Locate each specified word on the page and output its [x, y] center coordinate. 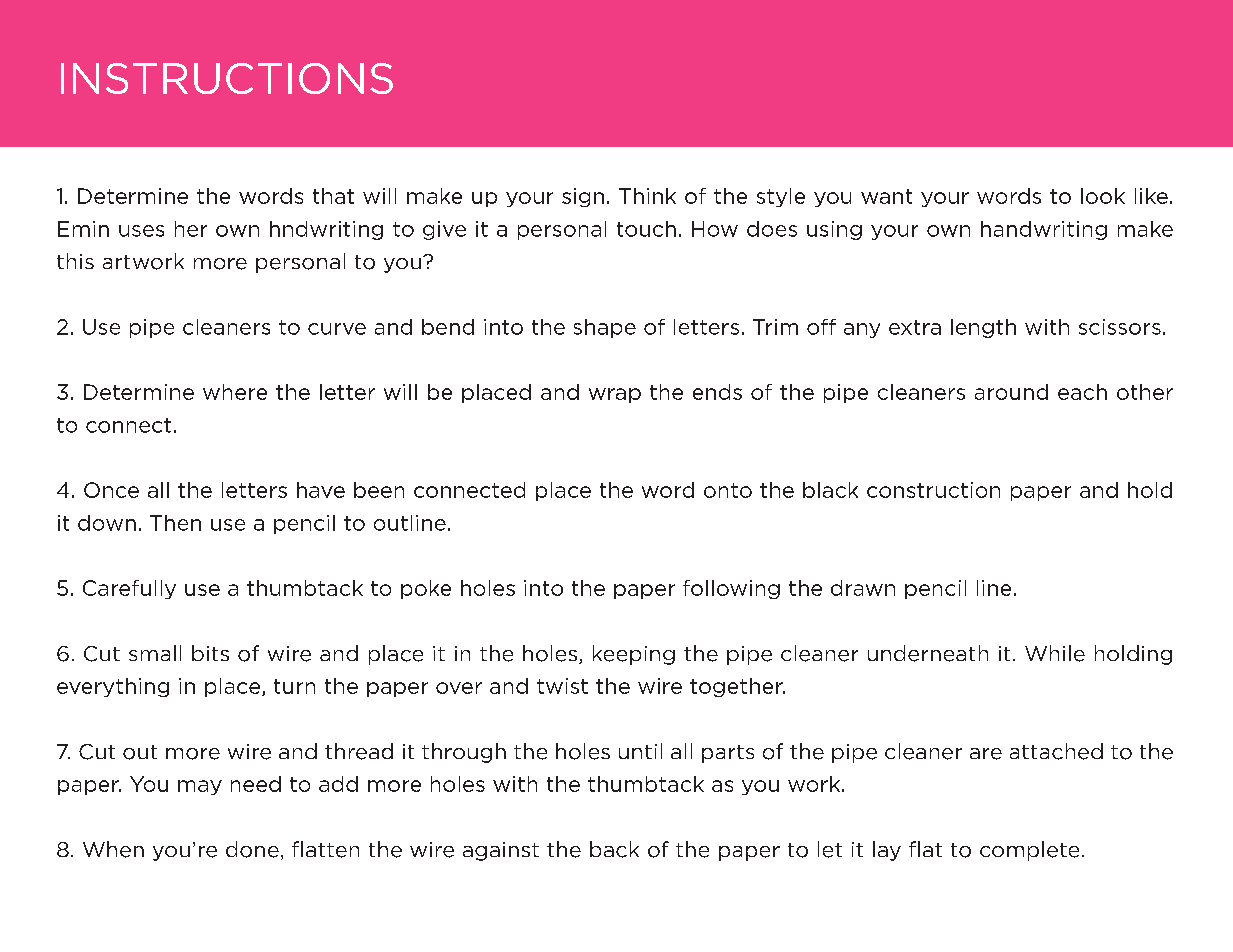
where [235, 392]
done [252, 849]
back [614, 849]
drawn [863, 588]
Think [647, 196]
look [1103, 196]
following [731, 589]
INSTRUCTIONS [227, 78]
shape [605, 328]
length [983, 328]
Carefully [129, 589]
